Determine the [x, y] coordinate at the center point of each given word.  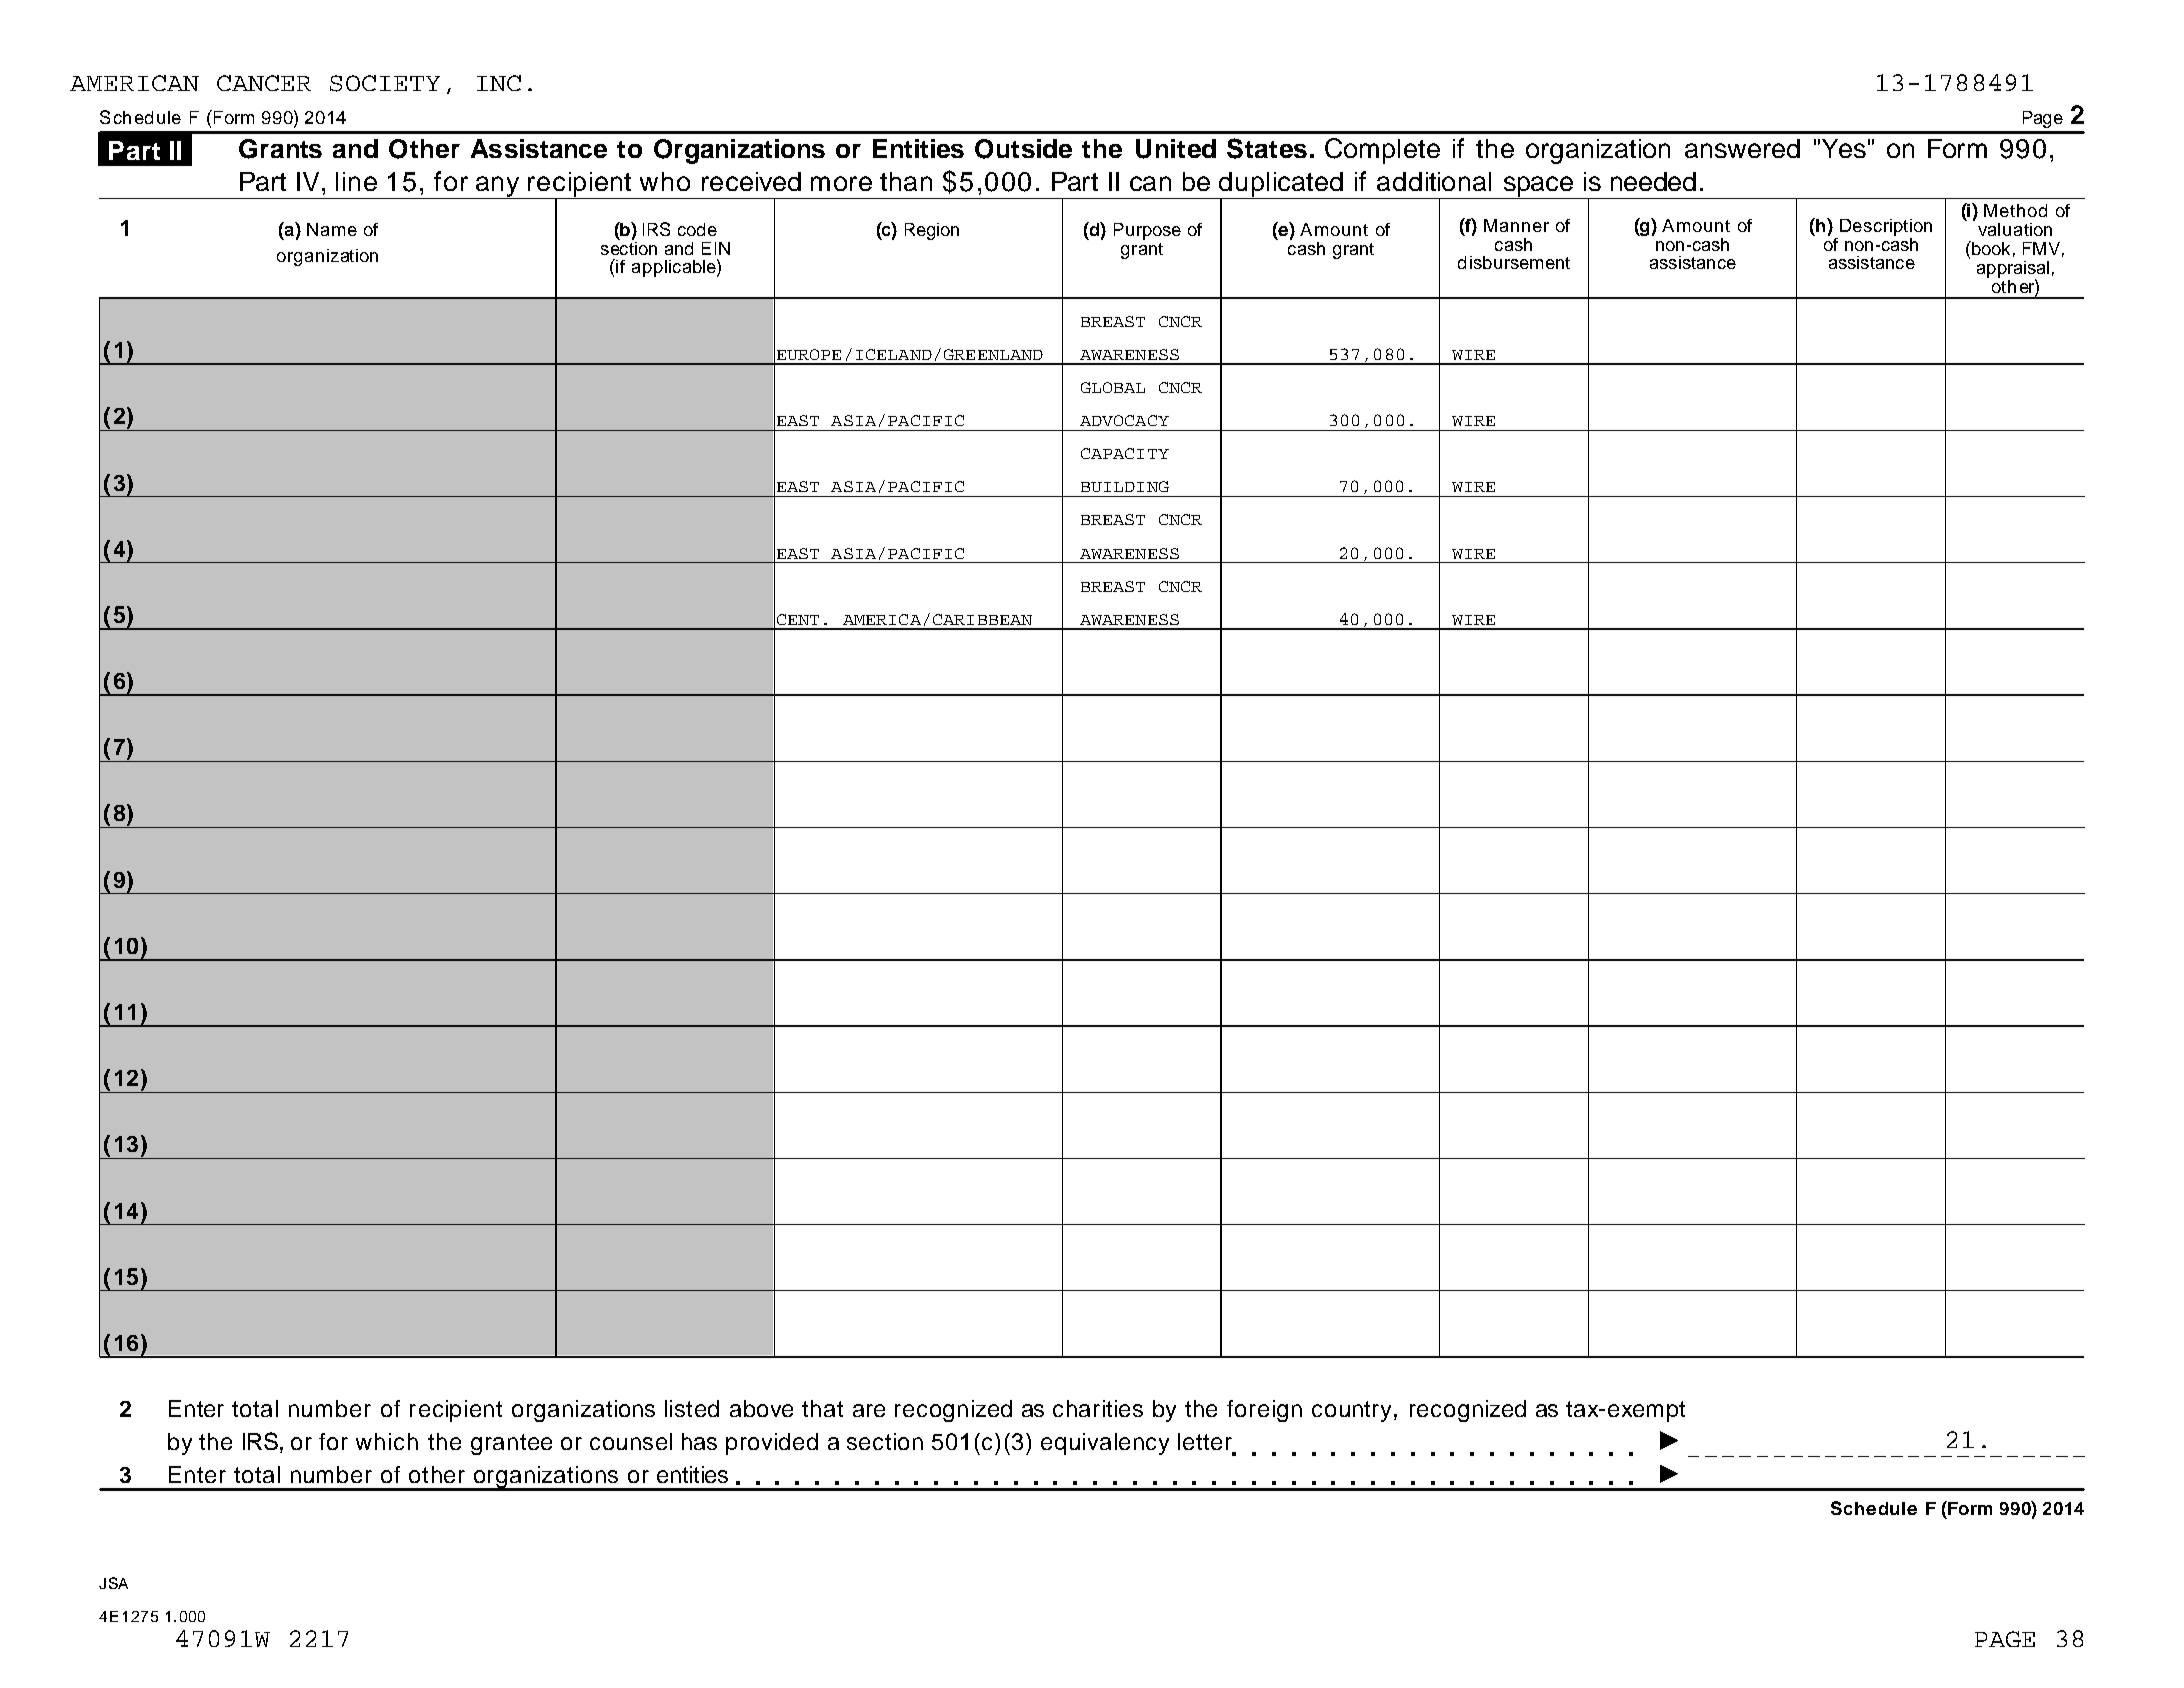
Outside [1023, 149]
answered [1742, 148]
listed [692, 1408]
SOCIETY [385, 83]
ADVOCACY [1124, 420]
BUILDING [1125, 486]
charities [1098, 1408]
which [387, 1441]
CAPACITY [1125, 453]
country [1351, 1411]
